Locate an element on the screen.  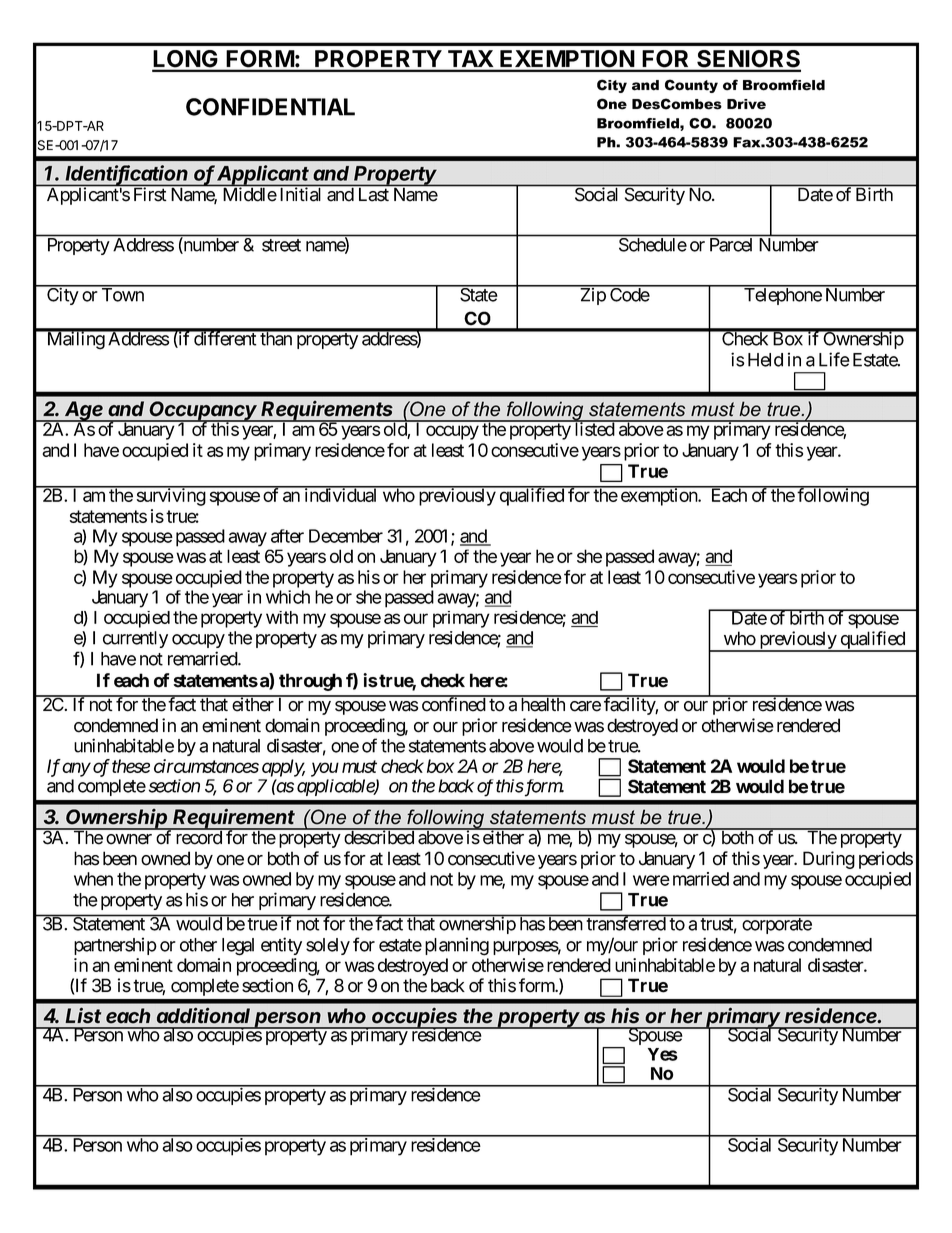
Last is located at coordinates (374, 194).
